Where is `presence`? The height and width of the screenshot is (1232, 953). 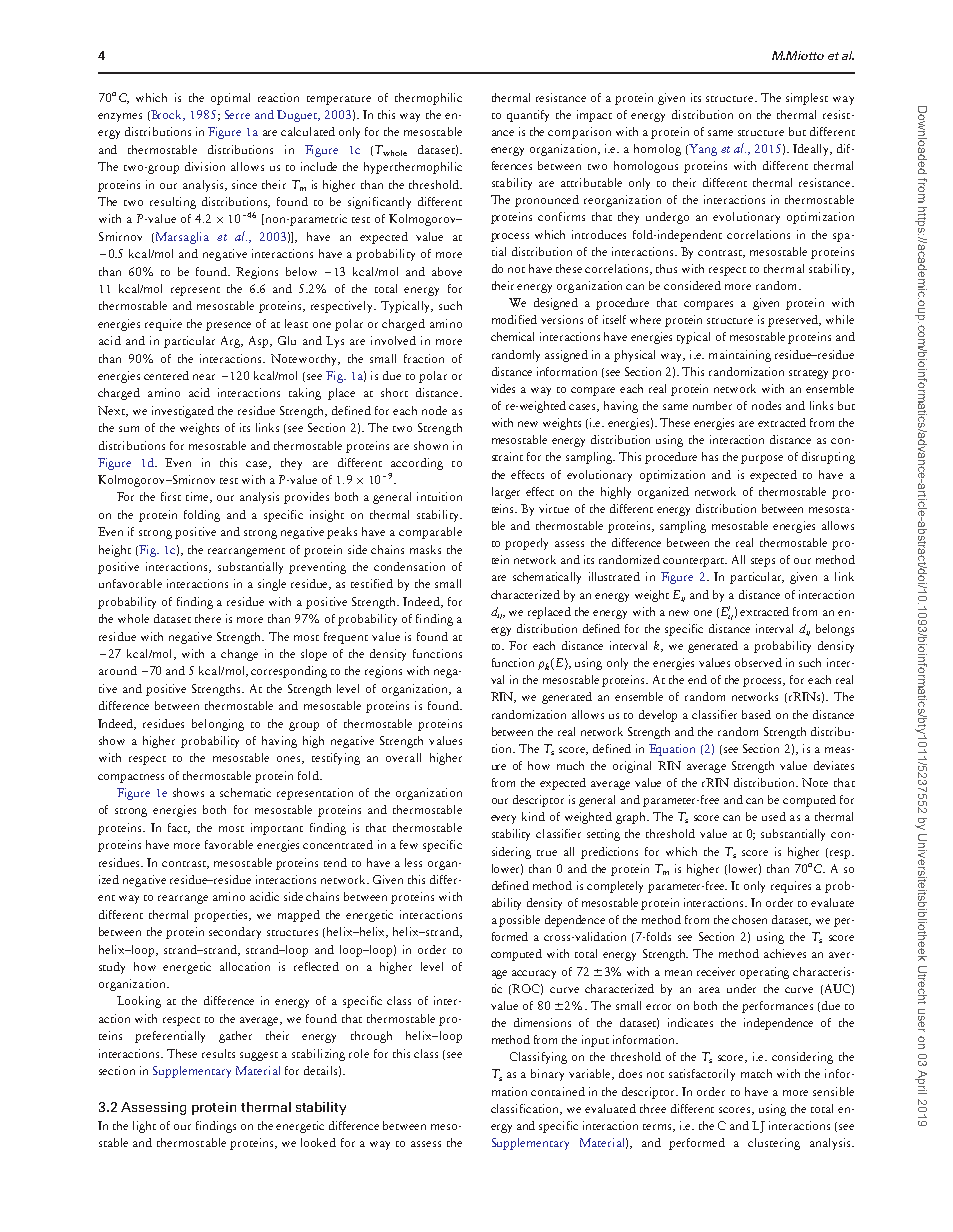
presence is located at coordinates (228, 326).
